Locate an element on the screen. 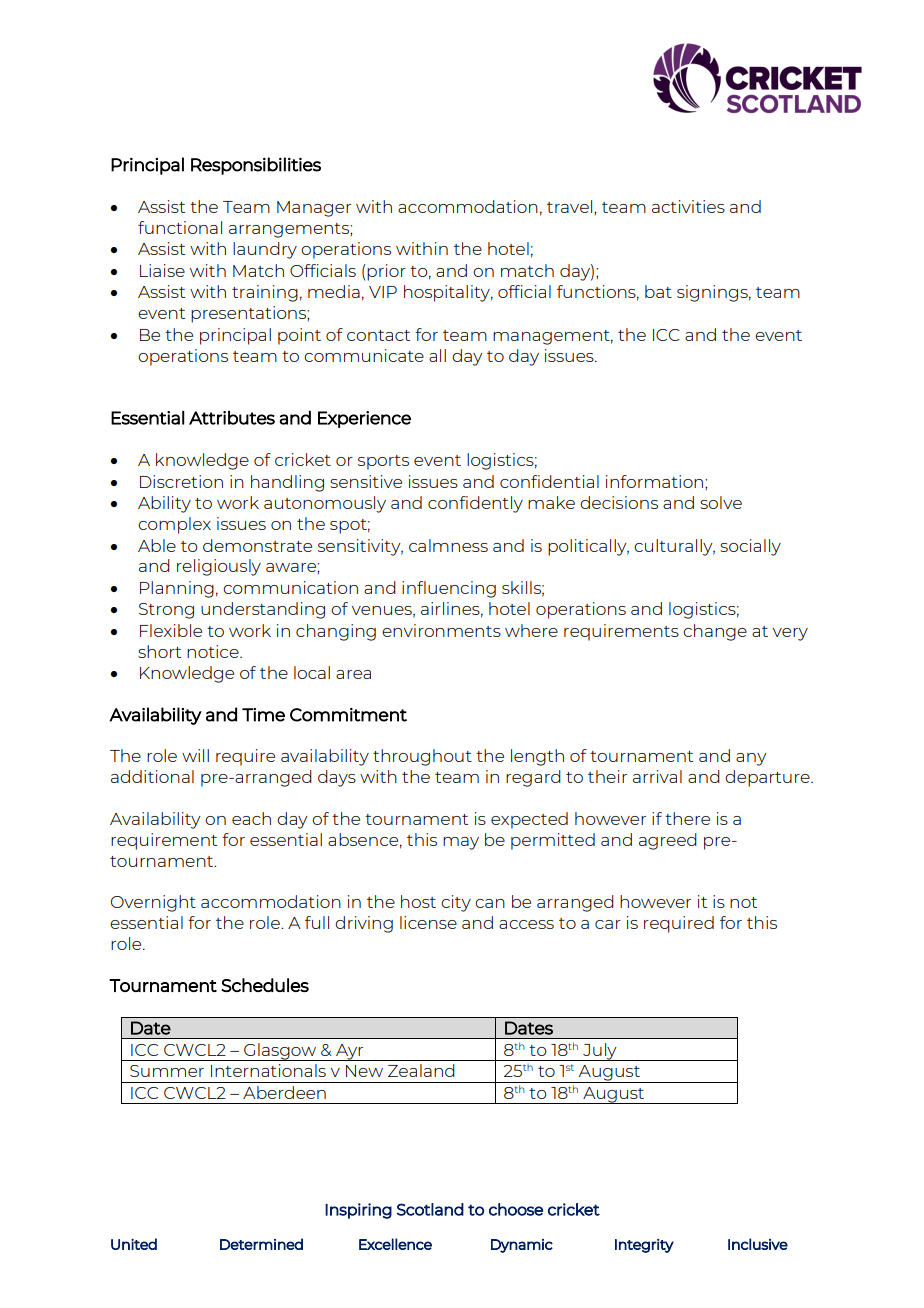  Determined is located at coordinates (261, 1244).
